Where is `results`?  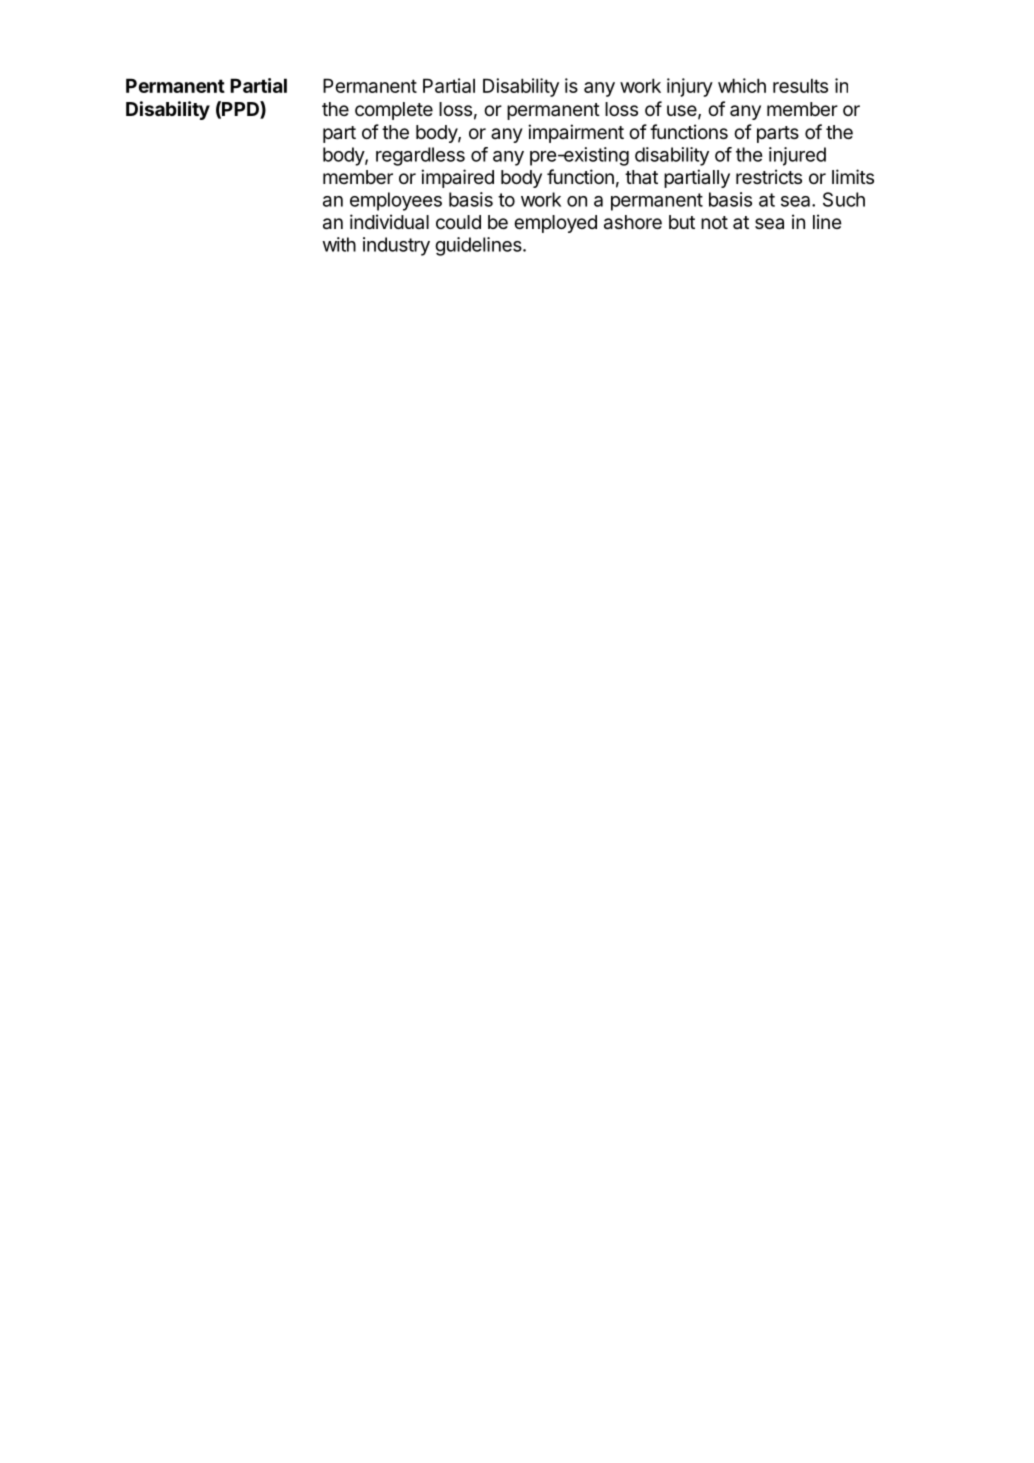 results is located at coordinates (800, 85).
